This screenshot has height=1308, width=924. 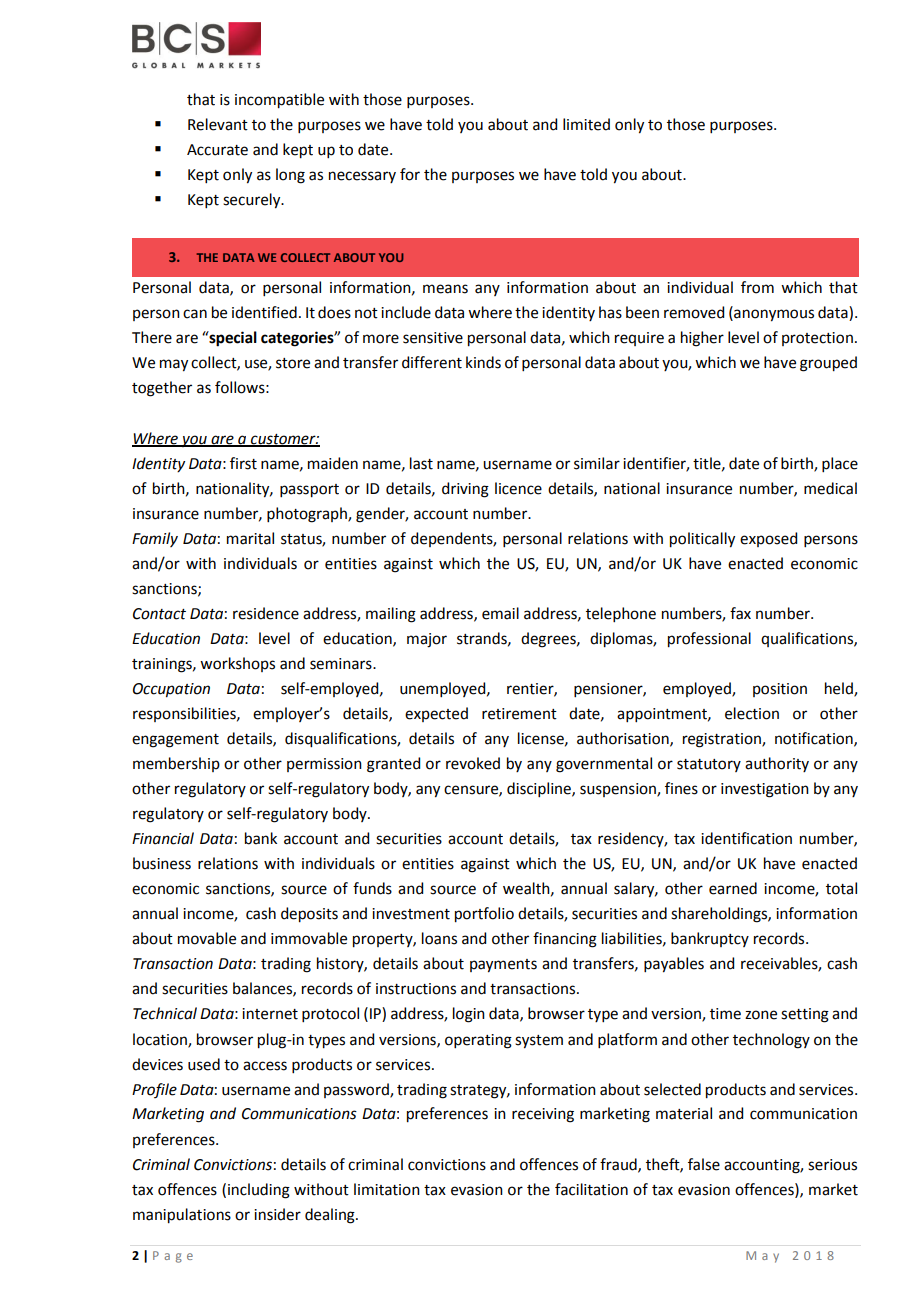 What do you see at coordinates (500, 613) in the screenshot?
I see `email` at bounding box center [500, 613].
